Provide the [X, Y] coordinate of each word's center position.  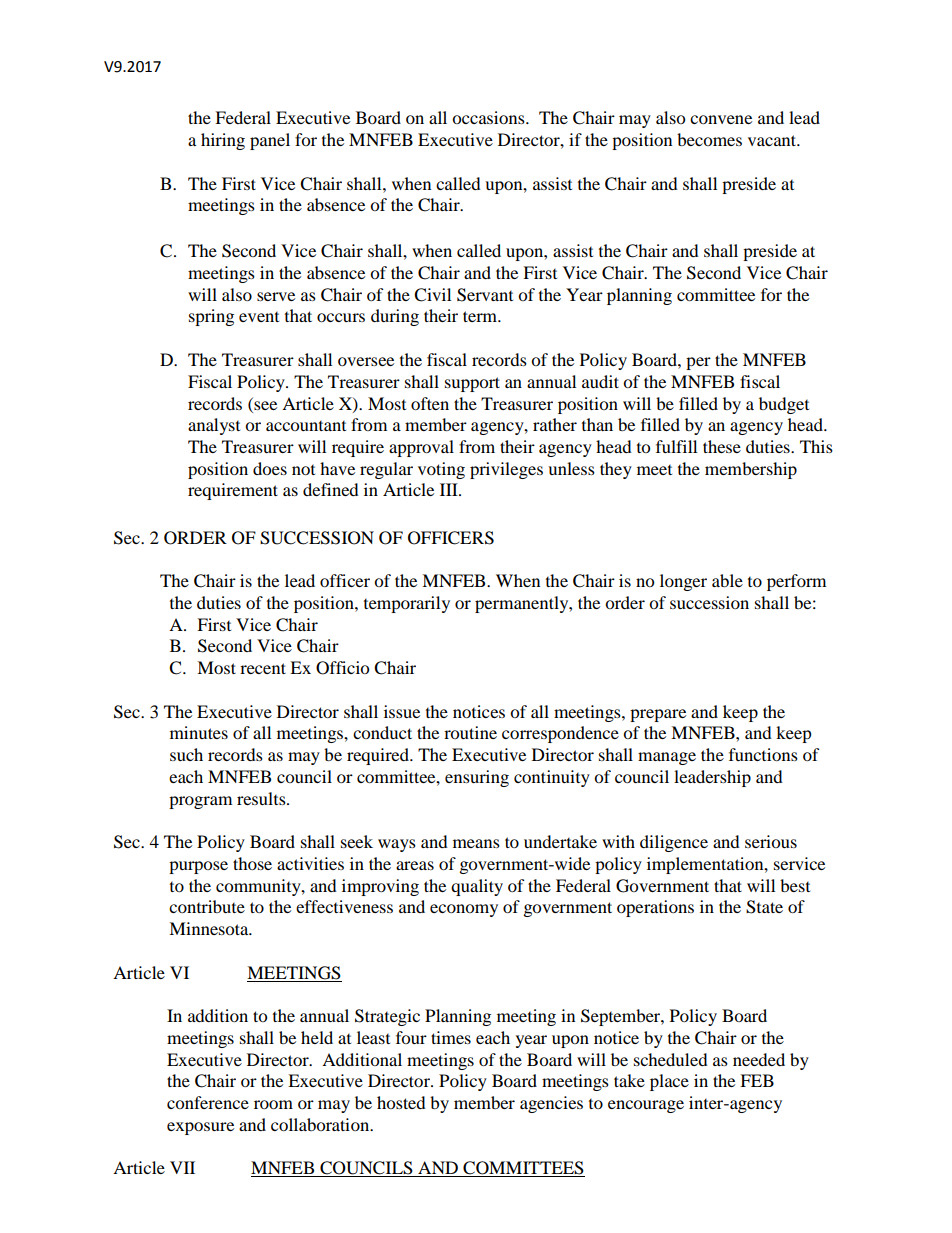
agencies [551, 1104]
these [722, 446]
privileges [506, 470]
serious [771, 841]
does [270, 468]
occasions [489, 117]
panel [270, 141]
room [273, 1104]
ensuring [477, 778]
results [262, 798]
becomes [709, 139]
